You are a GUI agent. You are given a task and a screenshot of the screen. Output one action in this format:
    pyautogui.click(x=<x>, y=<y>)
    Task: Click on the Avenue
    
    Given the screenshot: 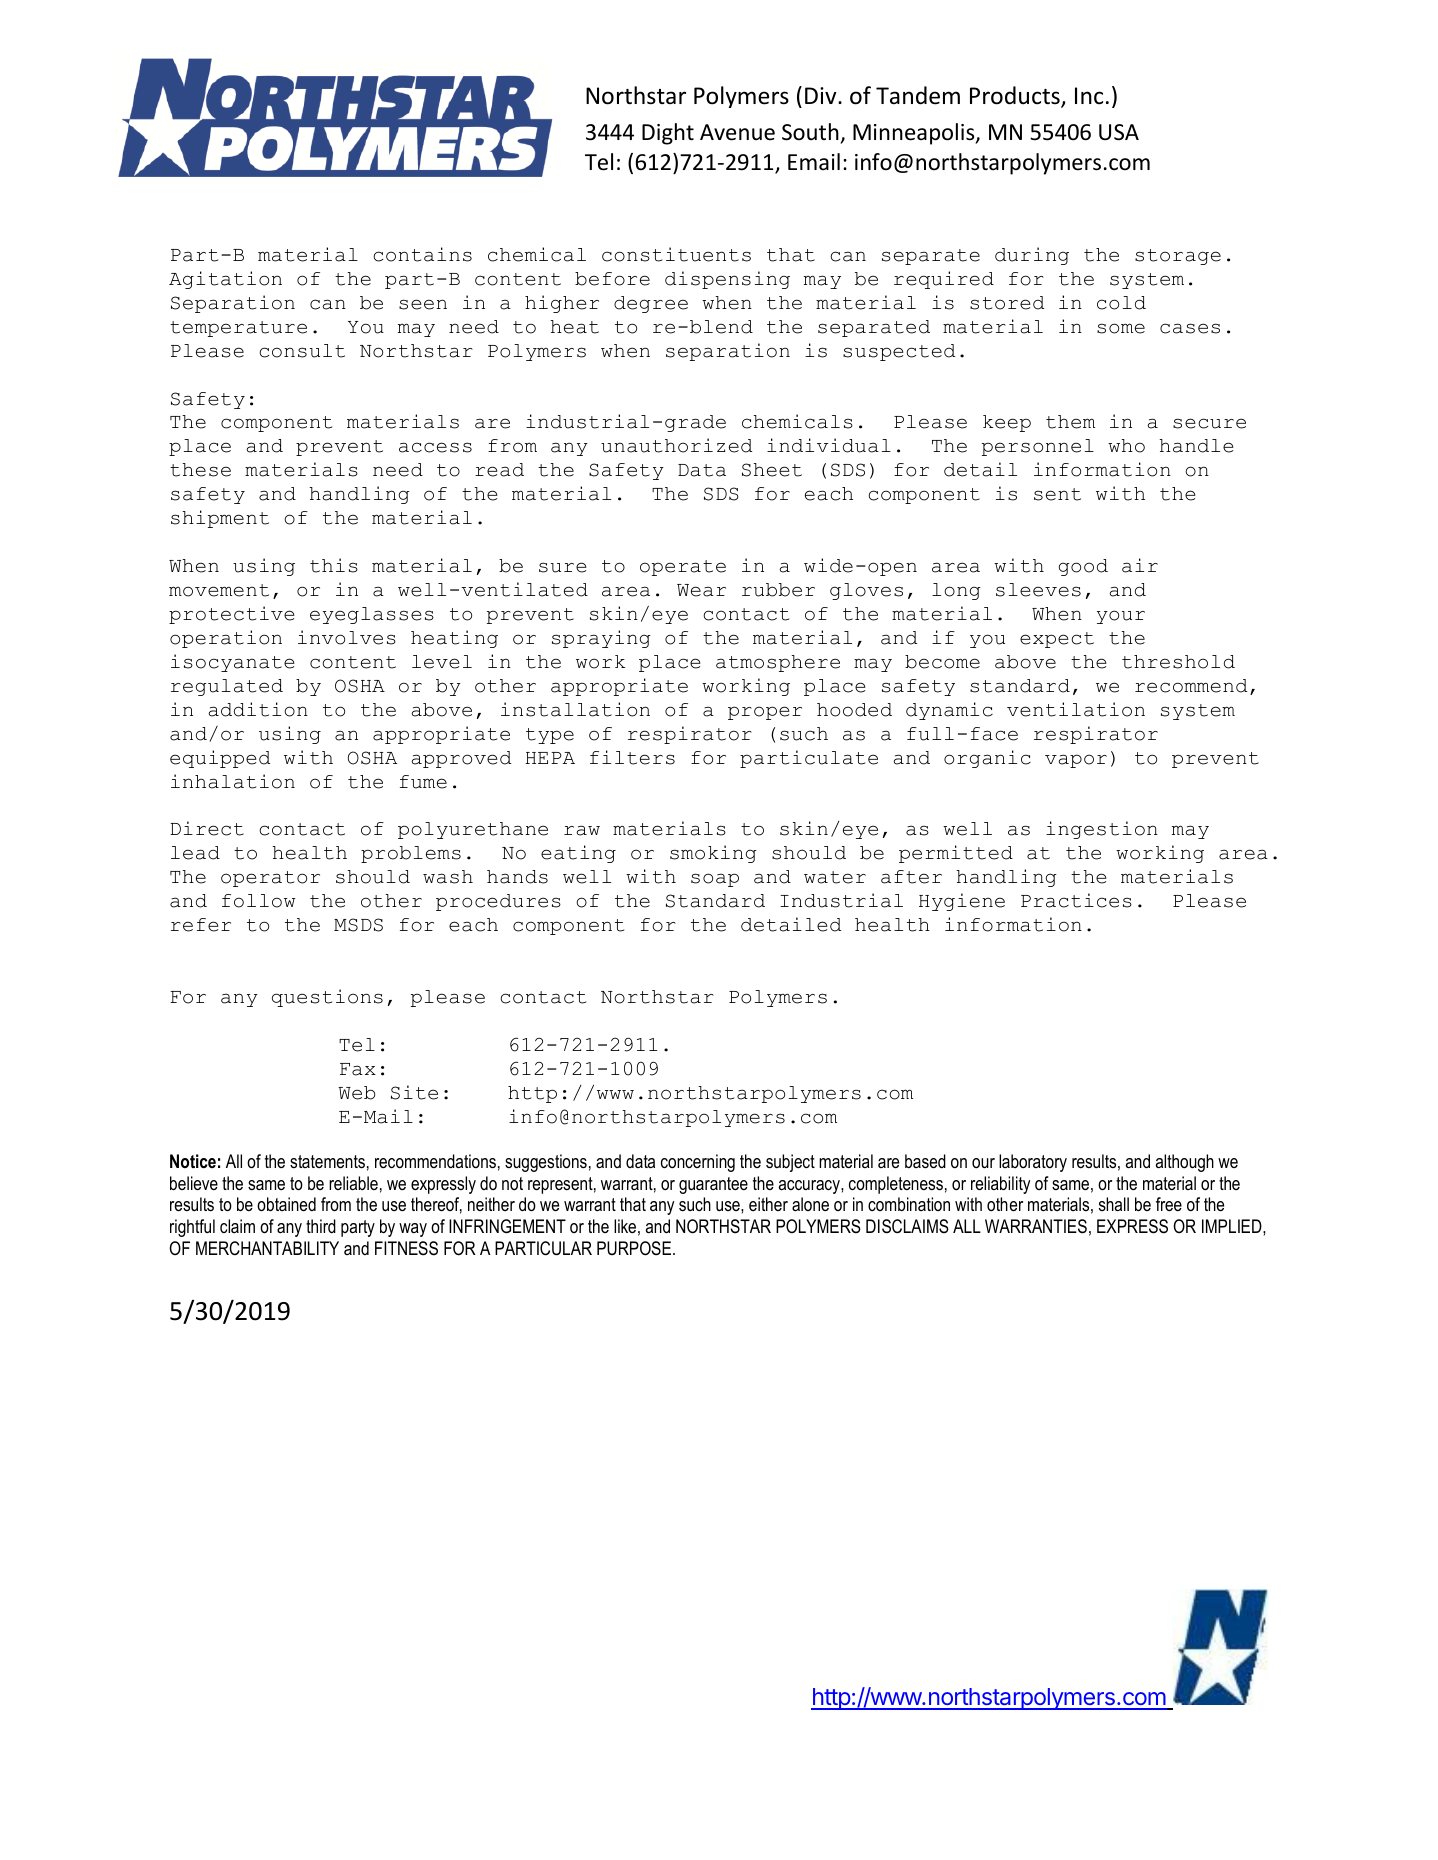 What is the action you would take?
    pyautogui.click(x=737, y=132)
